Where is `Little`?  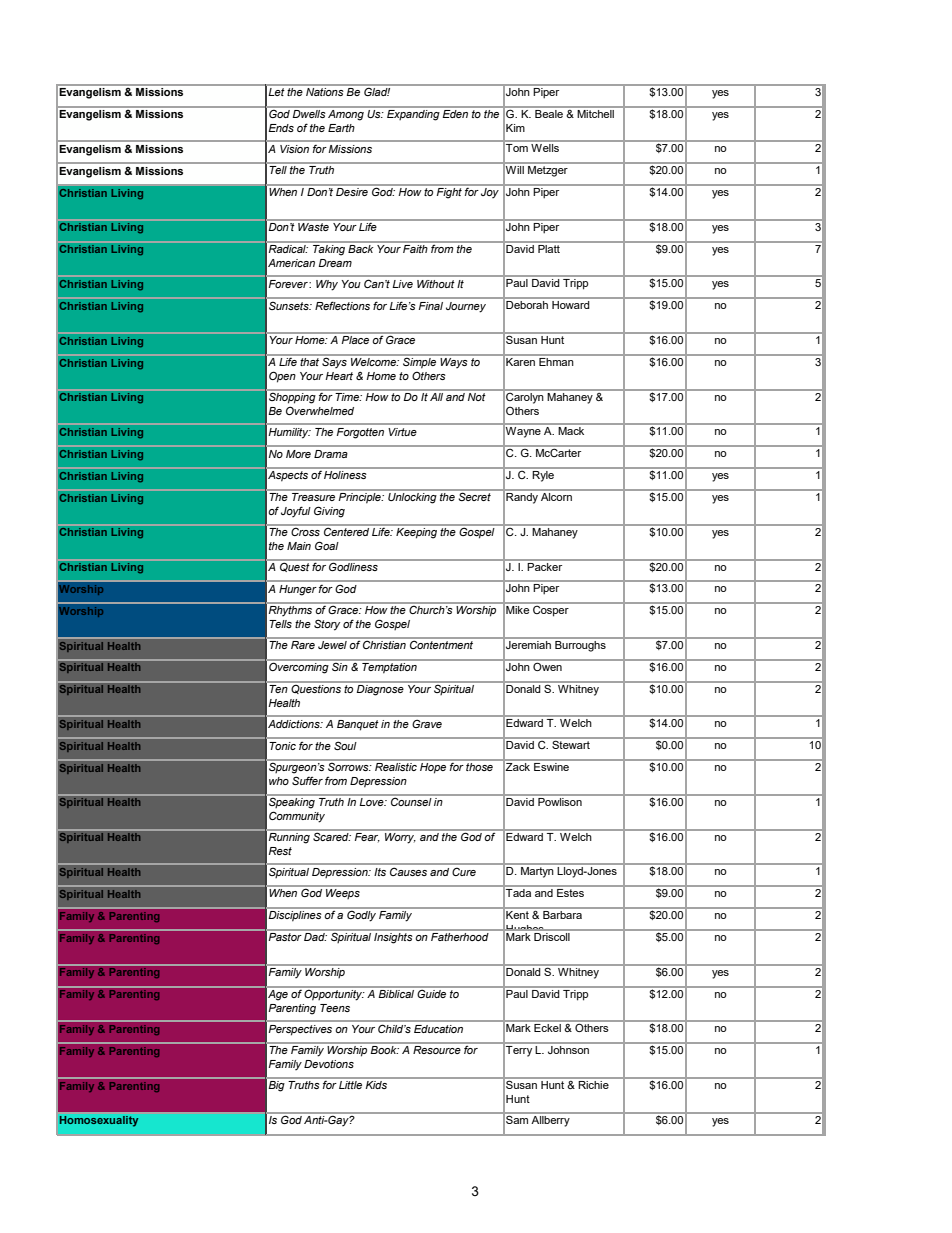
Little is located at coordinates (350, 1085).
